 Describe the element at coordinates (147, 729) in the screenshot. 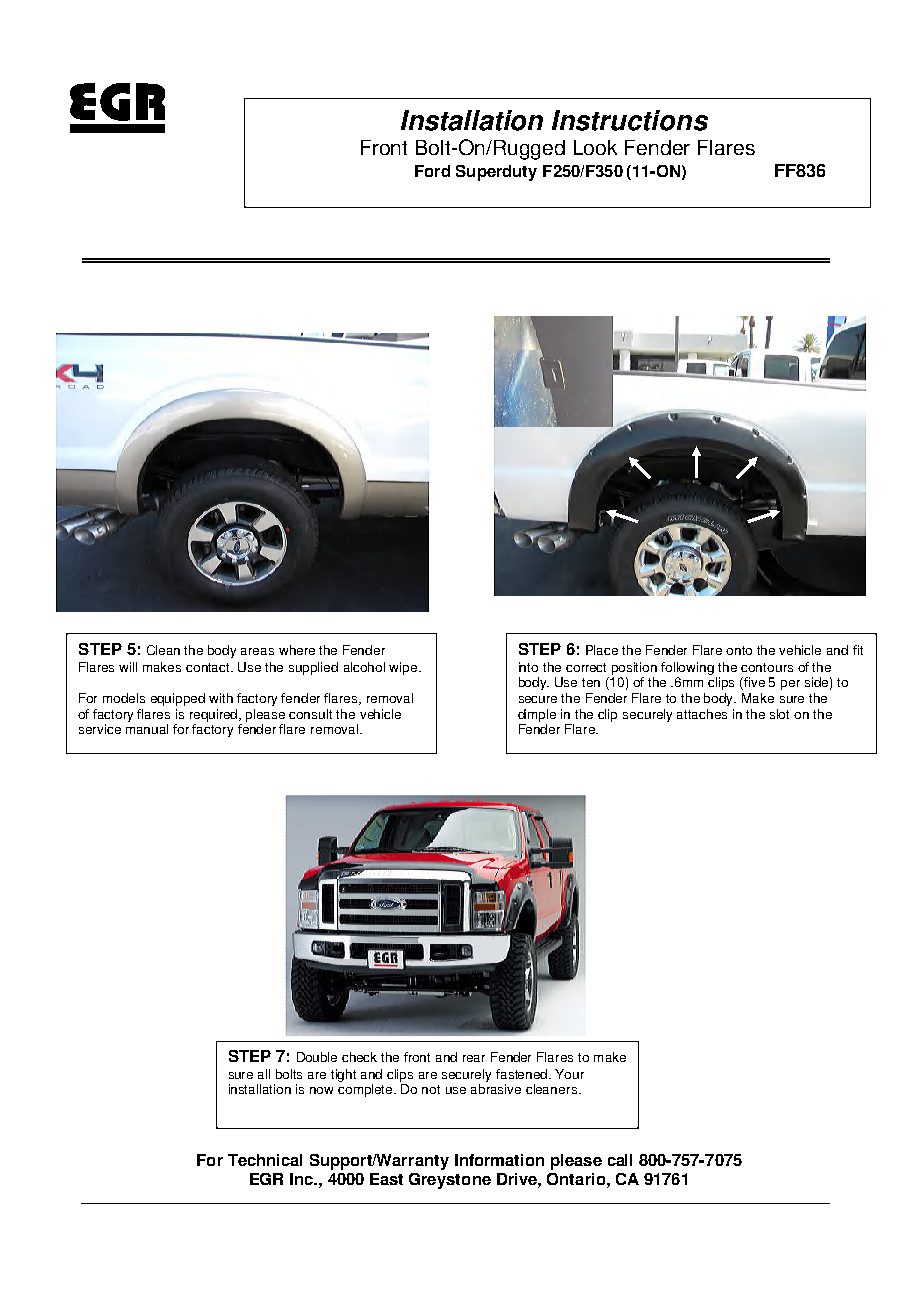

I see `manual` at that location.
